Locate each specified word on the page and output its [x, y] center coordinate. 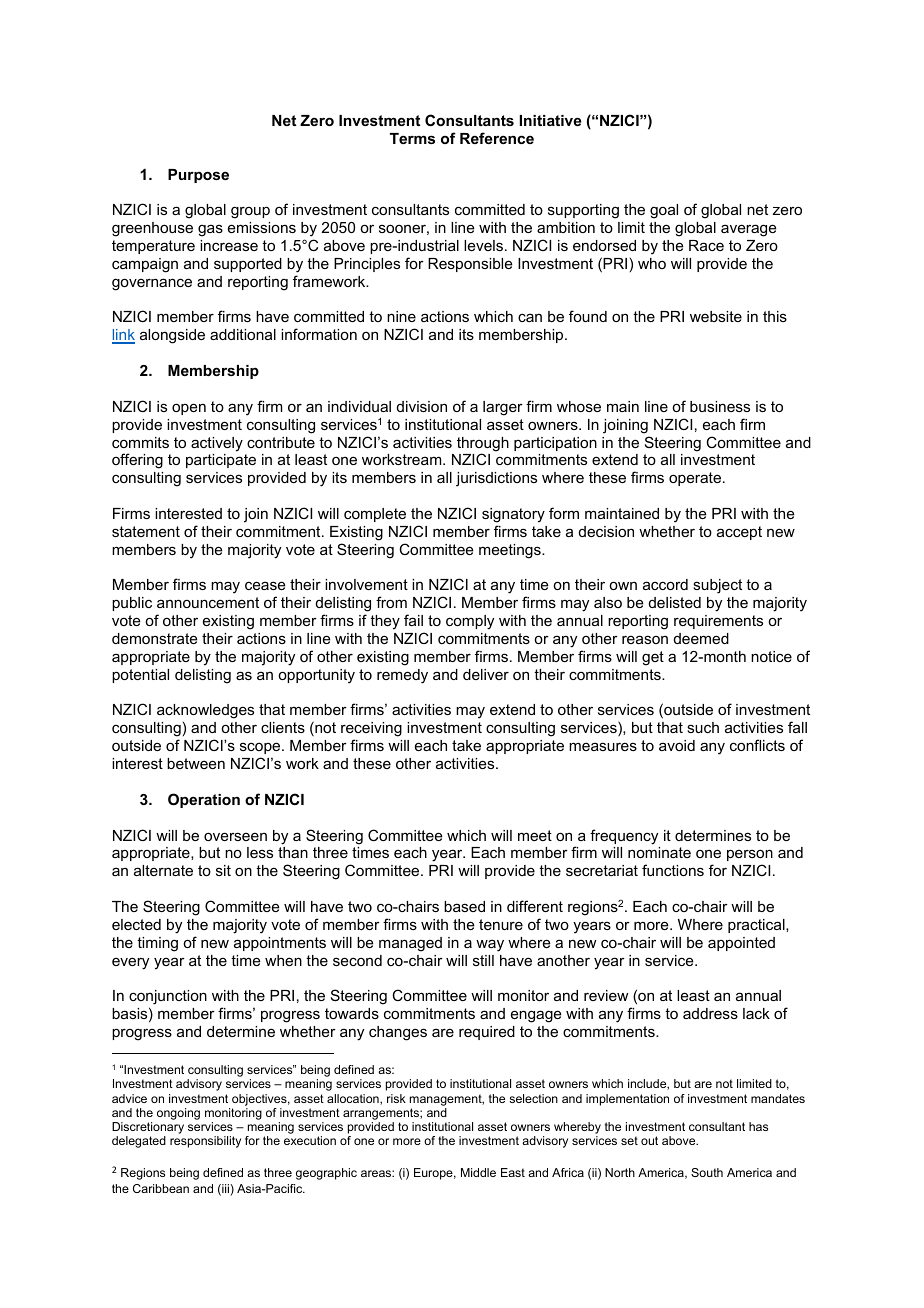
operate [695, 479]
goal [664, 211]
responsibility [205, 1142]
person [750, 855]
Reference [497, 138]
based [464, 906]
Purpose [198, 176]
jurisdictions [496, 479]
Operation [204, 800]
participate [221, 461]
